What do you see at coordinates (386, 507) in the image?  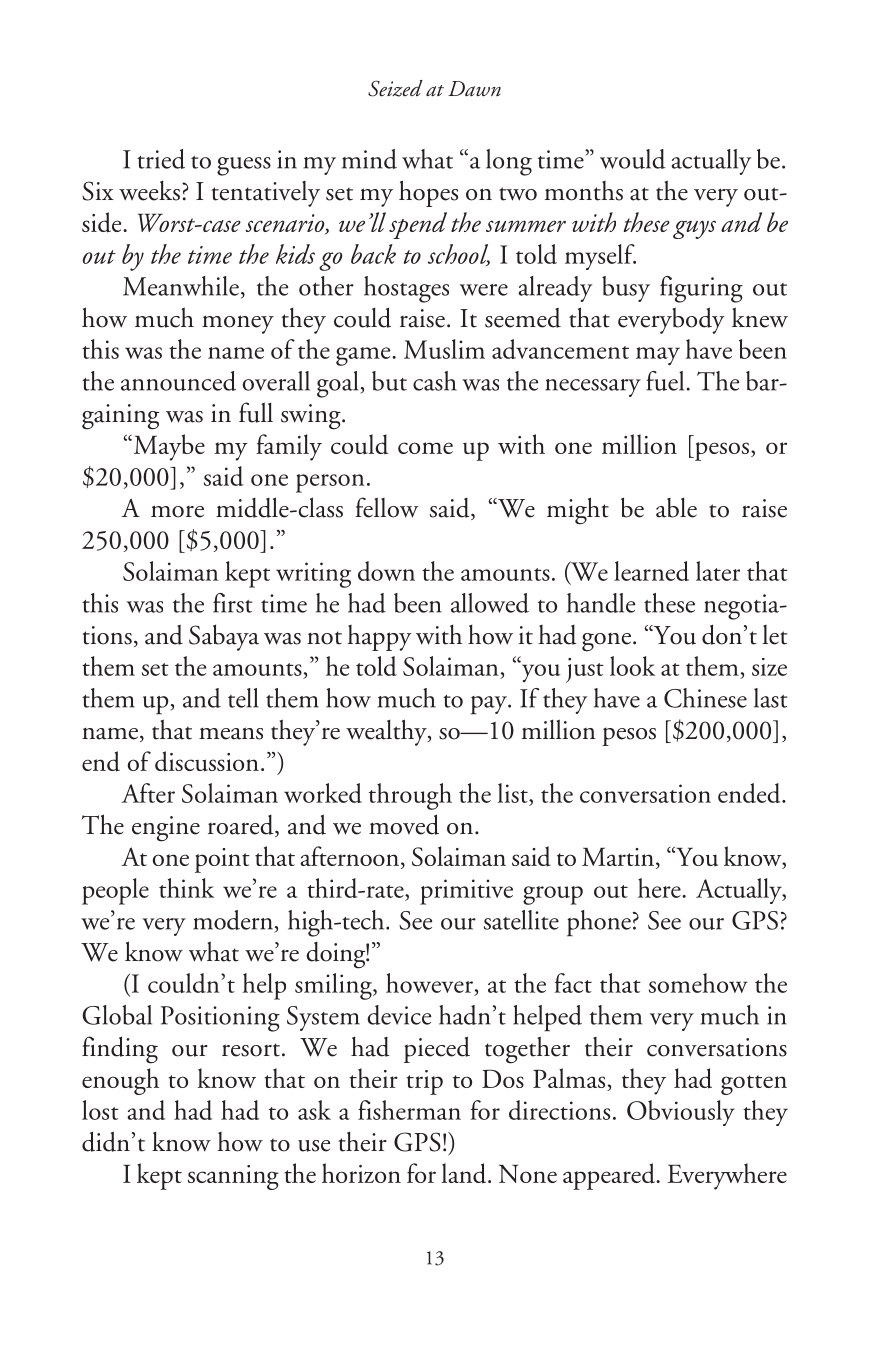 I see `fellow` at bounding box center [386, 507].
